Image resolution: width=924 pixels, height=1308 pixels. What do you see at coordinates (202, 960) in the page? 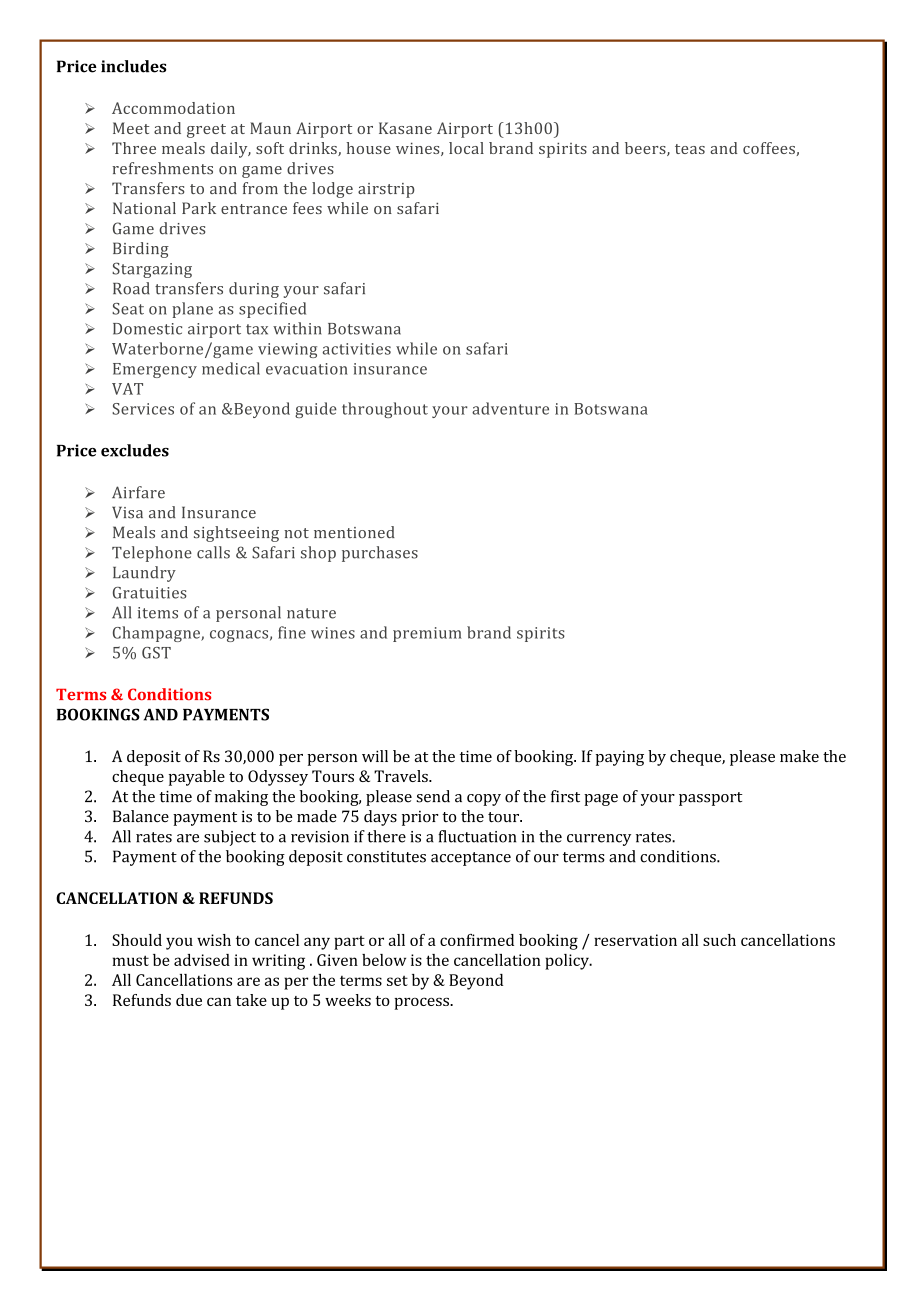
I see `advised` at bounding box center [202, 960].
